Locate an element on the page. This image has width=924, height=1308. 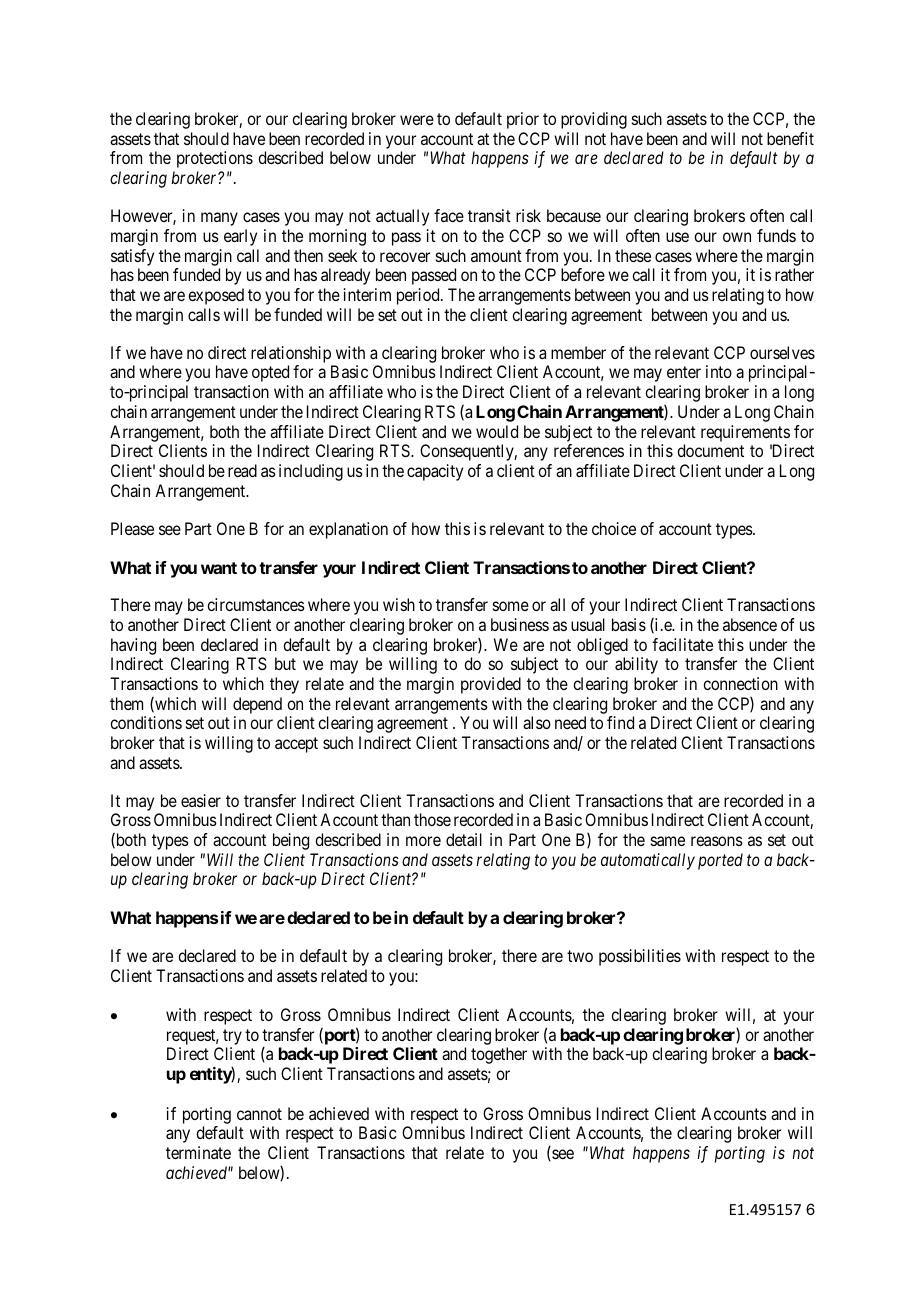
were is located at coordinates (417, 120).
